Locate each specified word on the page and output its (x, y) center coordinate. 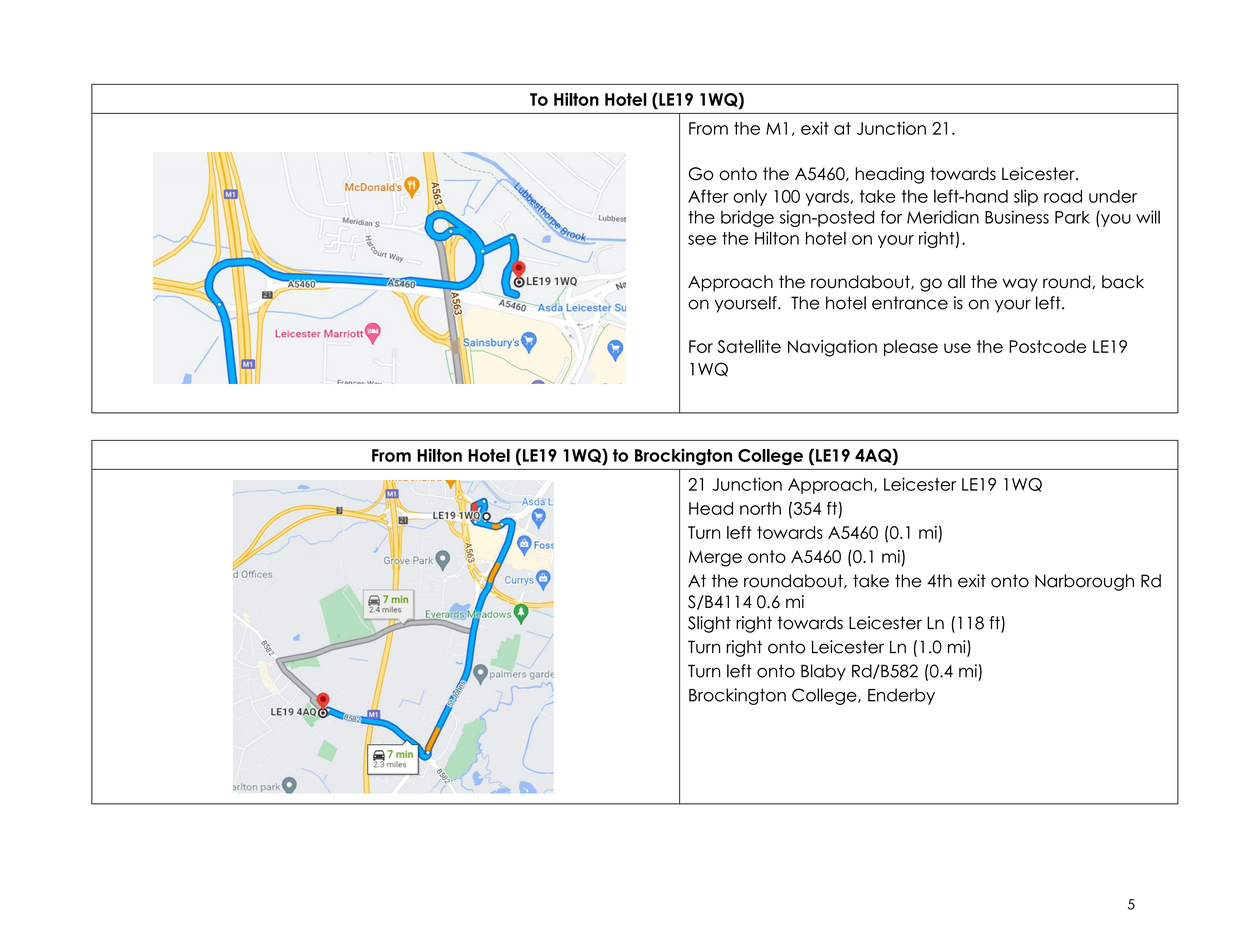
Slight (709, 624)
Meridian (943, 217)
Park (1072, 217)
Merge (715, 559)
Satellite (749, 346)
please (911, 348)
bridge (747, 218)
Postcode (1048, 346)
